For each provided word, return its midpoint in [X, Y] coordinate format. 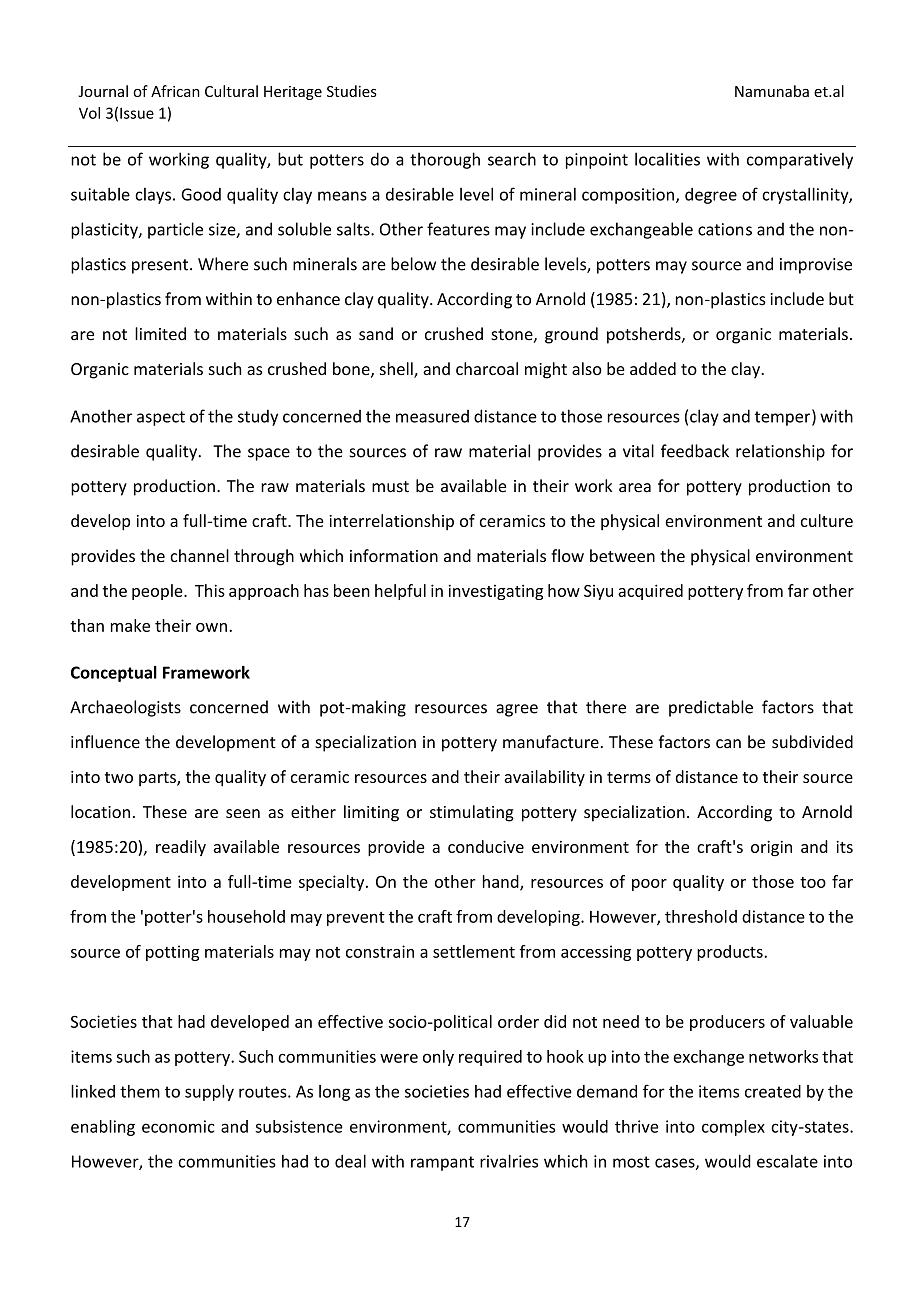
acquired [650, 592]
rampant [442, 1163]
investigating [495, 592]
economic [178, 1126]
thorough [445, 160]
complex [733, 1128]
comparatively [800, 160]
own [211, 627]
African [175, 91]
